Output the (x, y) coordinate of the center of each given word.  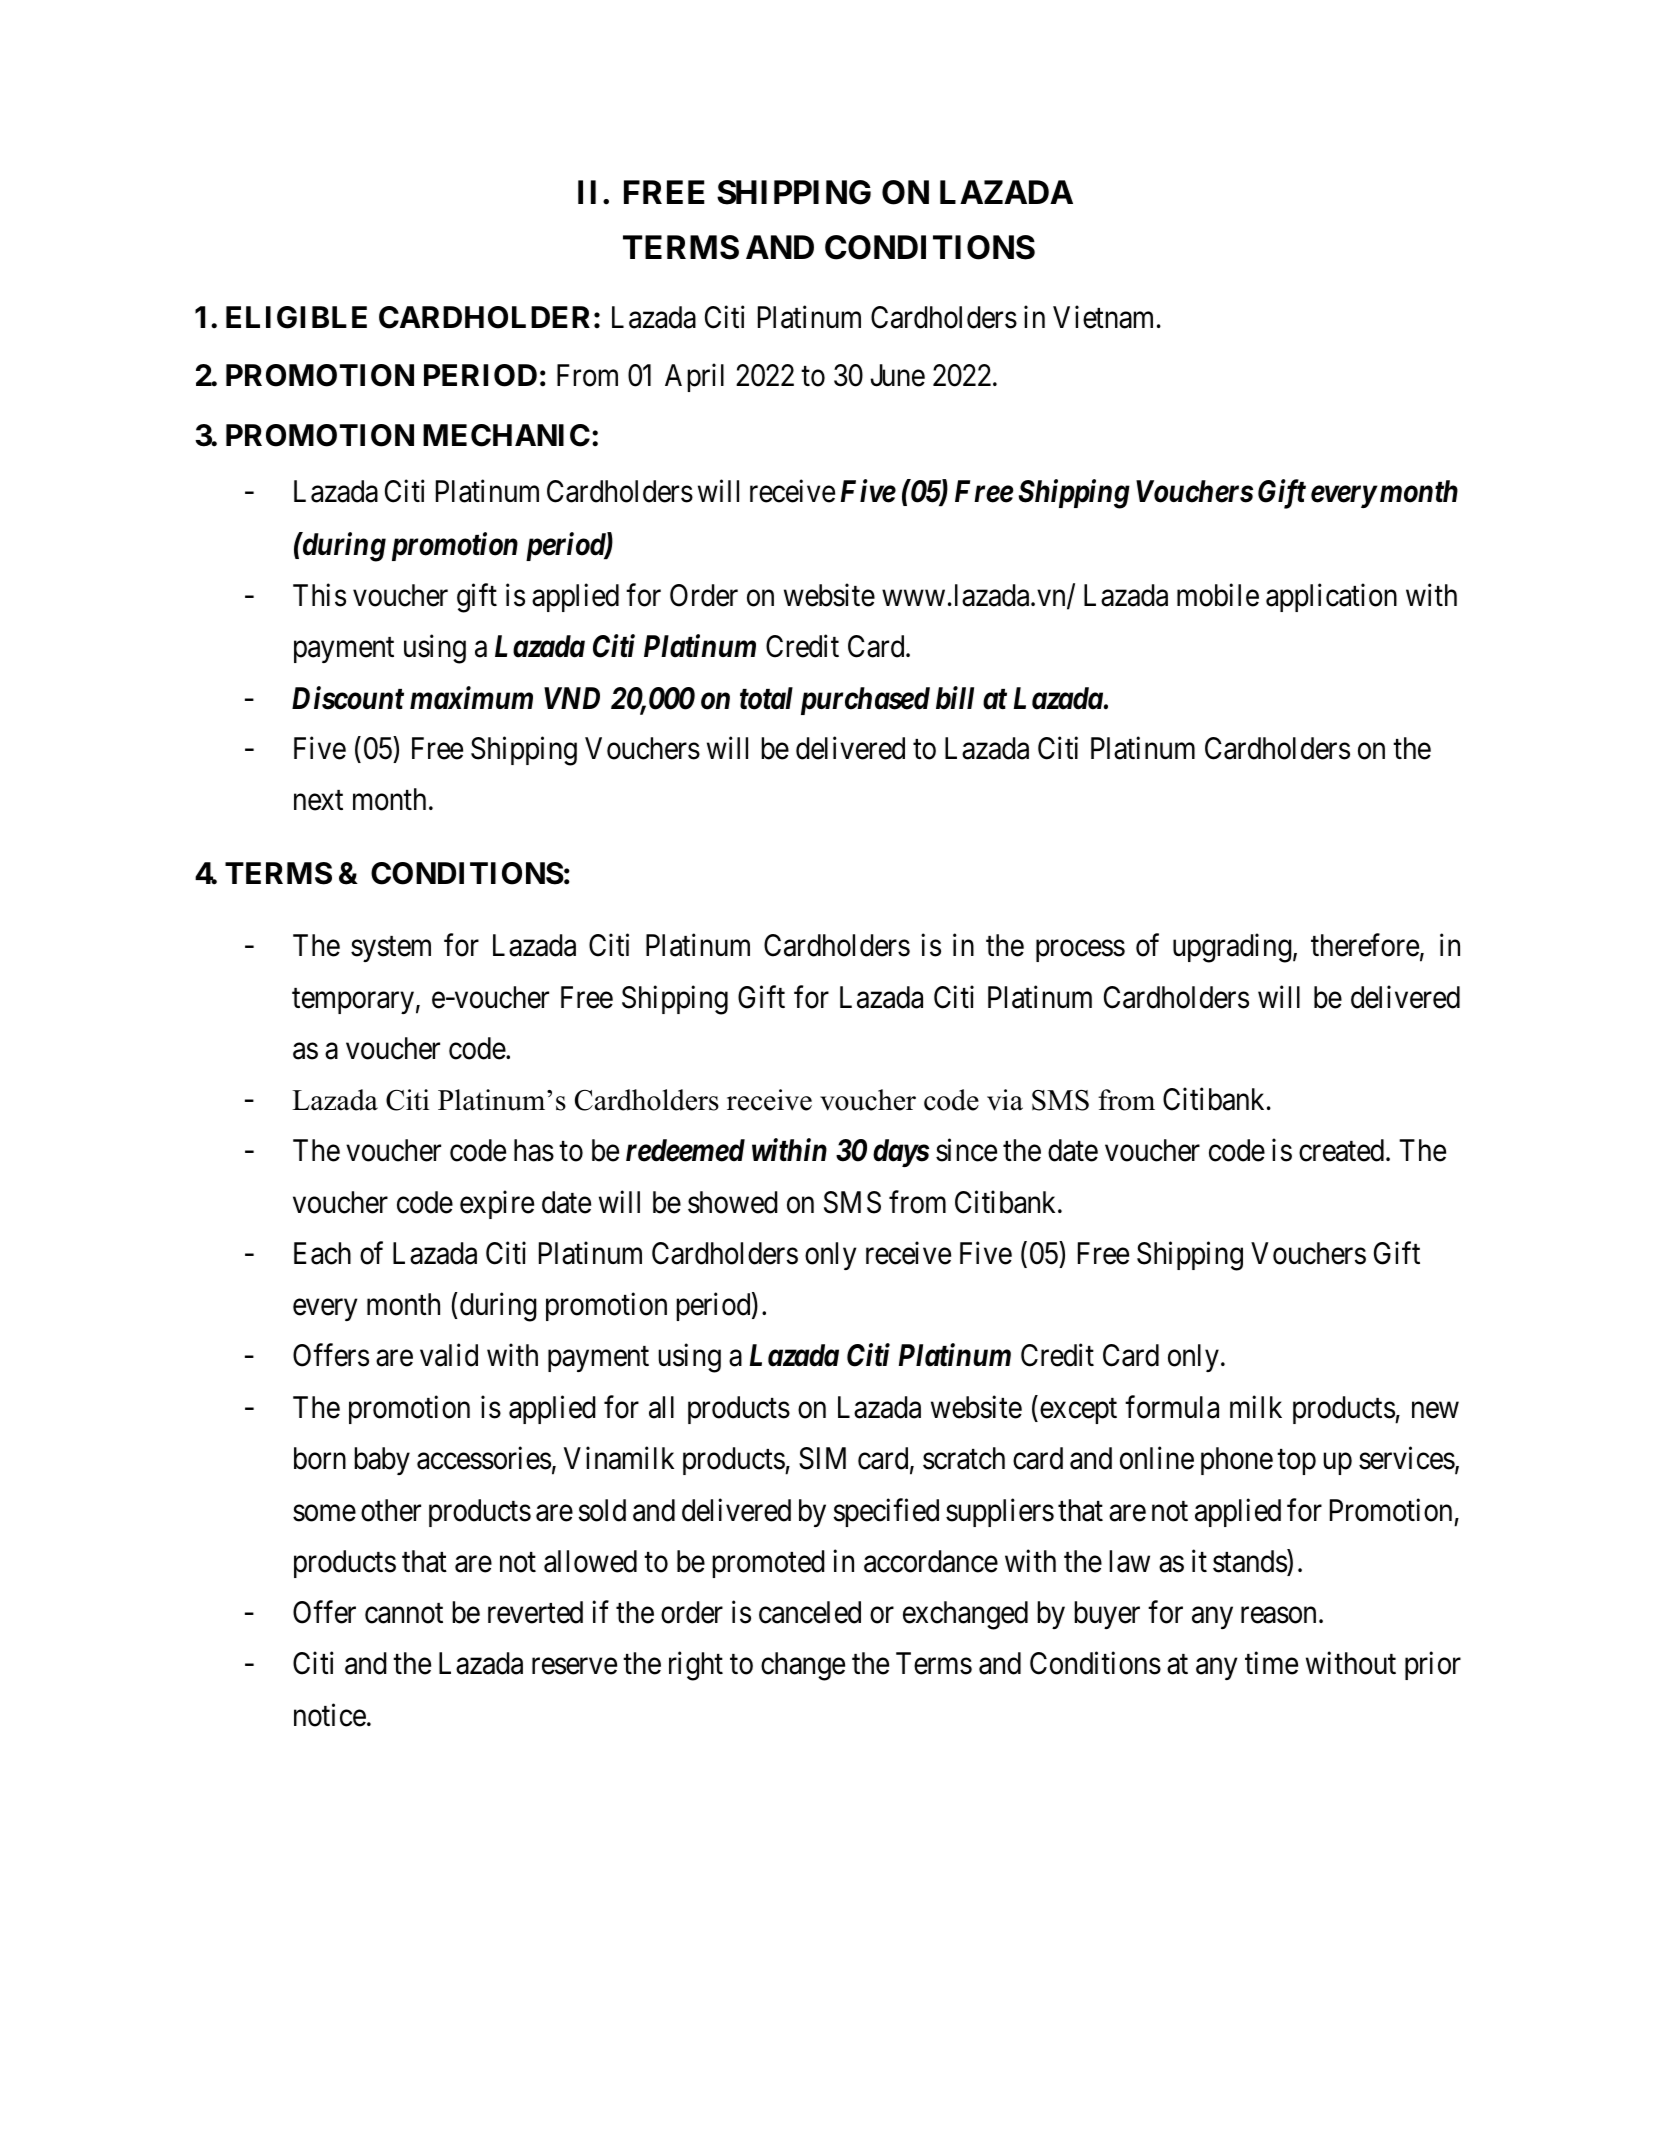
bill (955, 698)
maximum (471, 698)
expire (497, 1204)
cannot (404, 1614)
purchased (865, 701)
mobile (1218, 595)
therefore (1365, 945)
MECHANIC (506, 435)
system (391, 949)
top (1296, 1462)
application (1331, 598)
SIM (822, 1458)
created (1343, 1150)
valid (449, 1355)
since (966, 1150)
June (897, 376)
